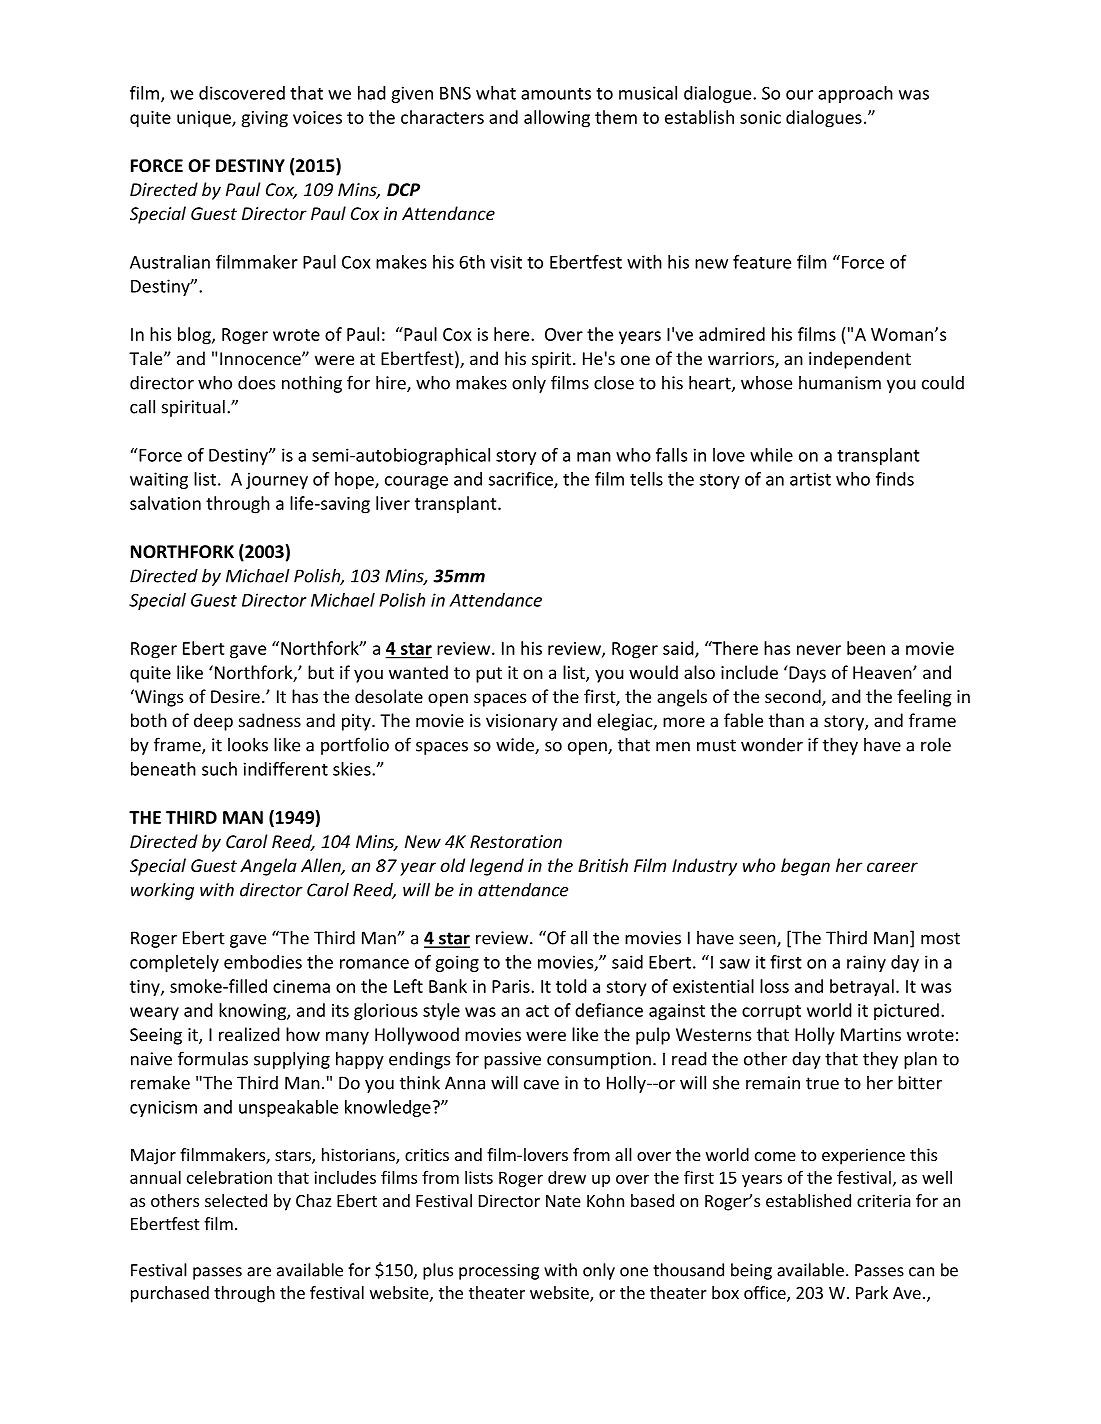 The width and height of the image is (1101, 1424). What do you see at coordinates (855, 94) in the image?
I see `approach` at bounding box center [855, 94].
